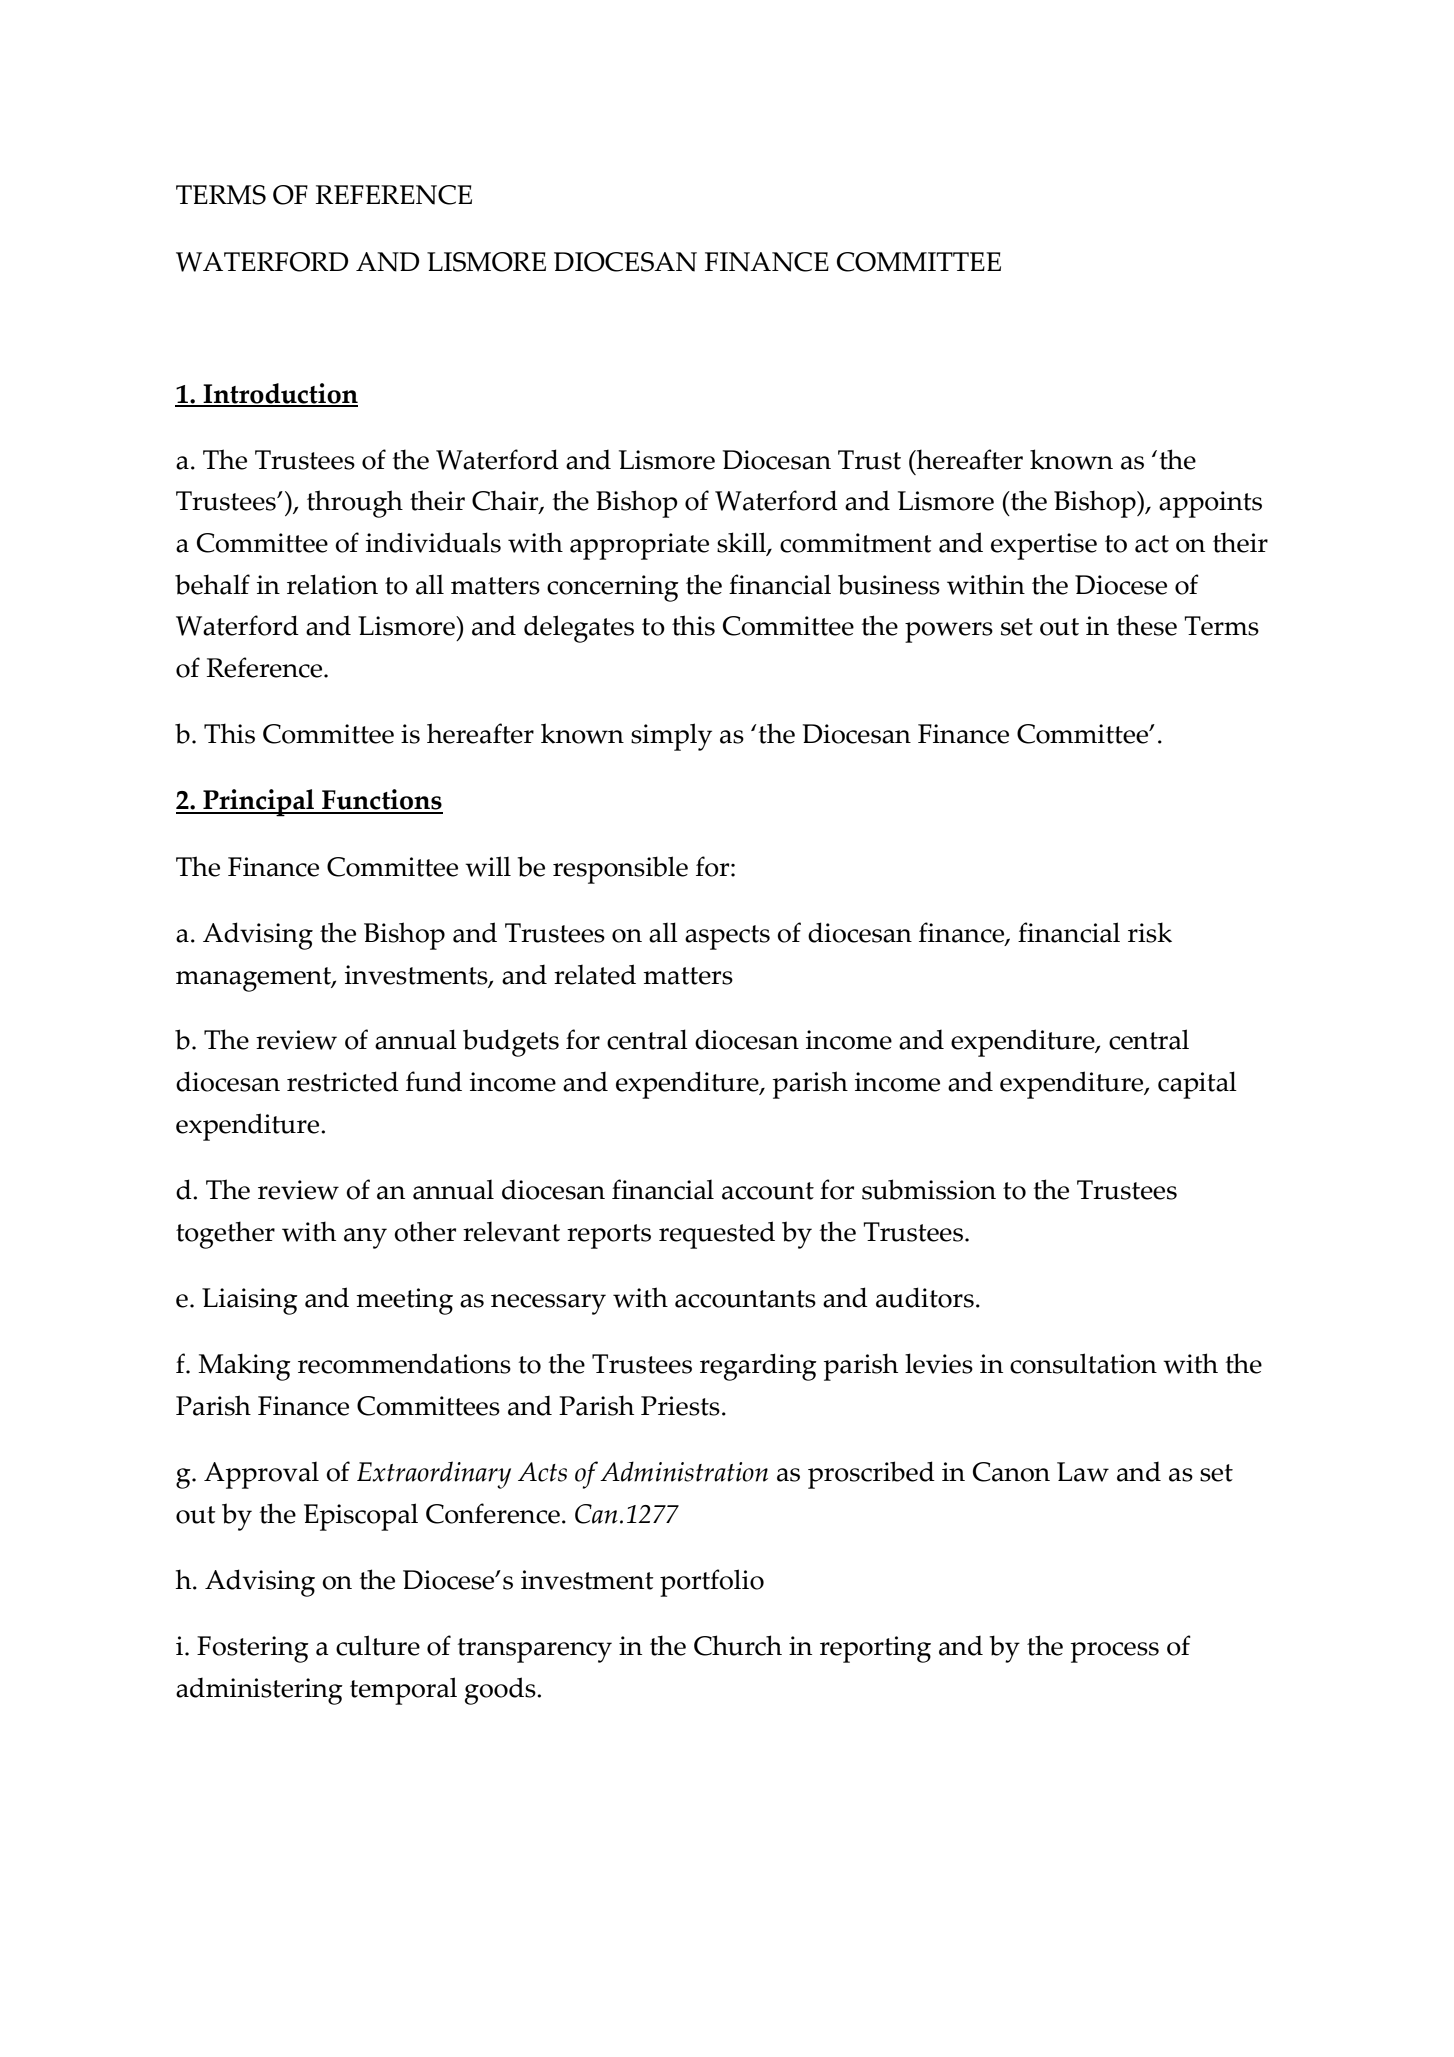 The width and height of the page is (1454, 2057). I want to click on capital, so click(1197, 1085).
